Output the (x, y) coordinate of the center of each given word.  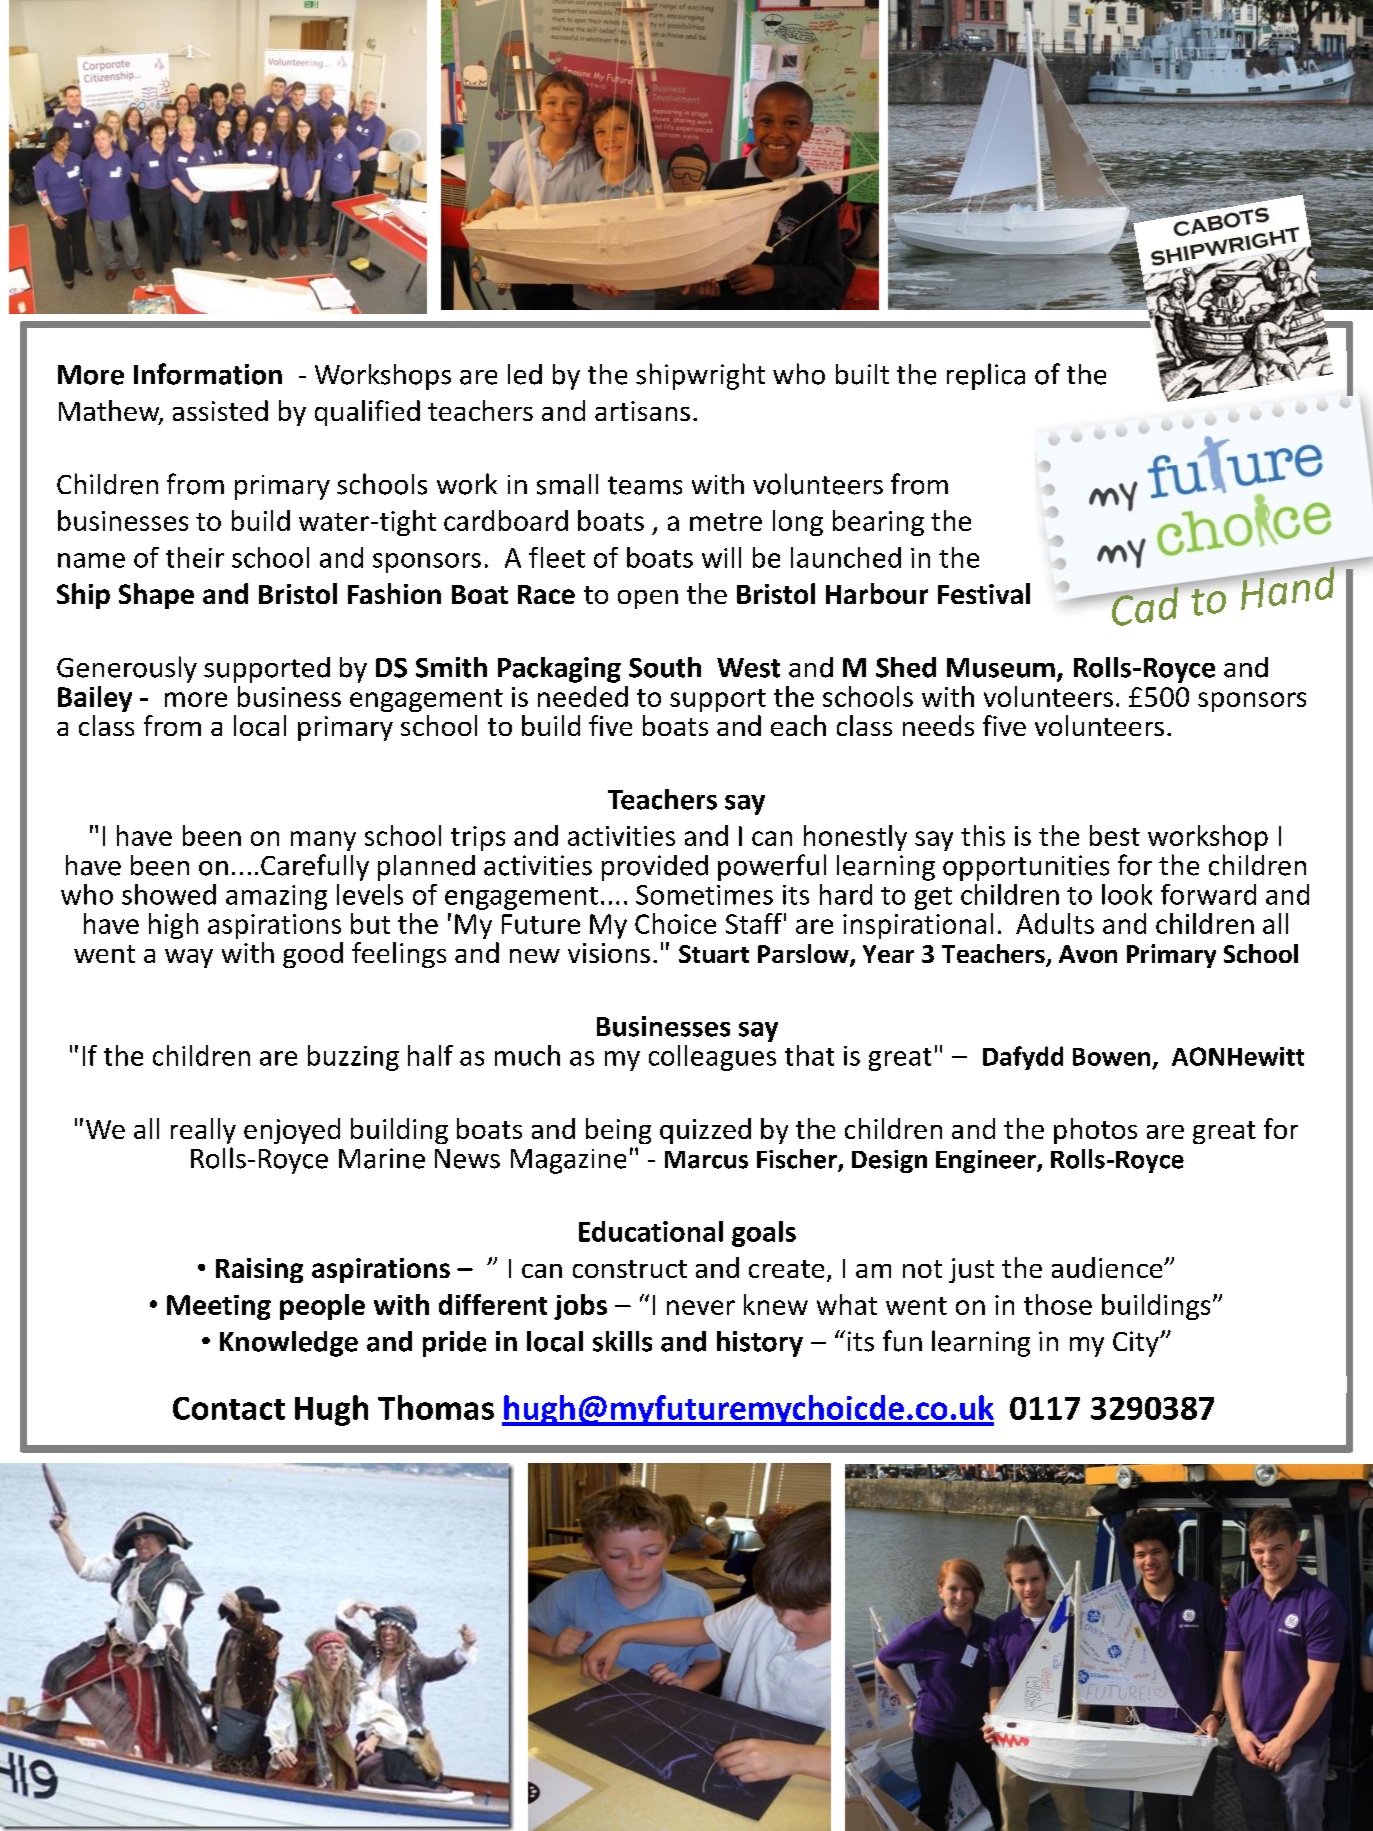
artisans (642, 411)
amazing (276, 897)
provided (655, 868)
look (1127, 894)
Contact (229, 1408)
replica (986, 376)
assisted (220, 410)
